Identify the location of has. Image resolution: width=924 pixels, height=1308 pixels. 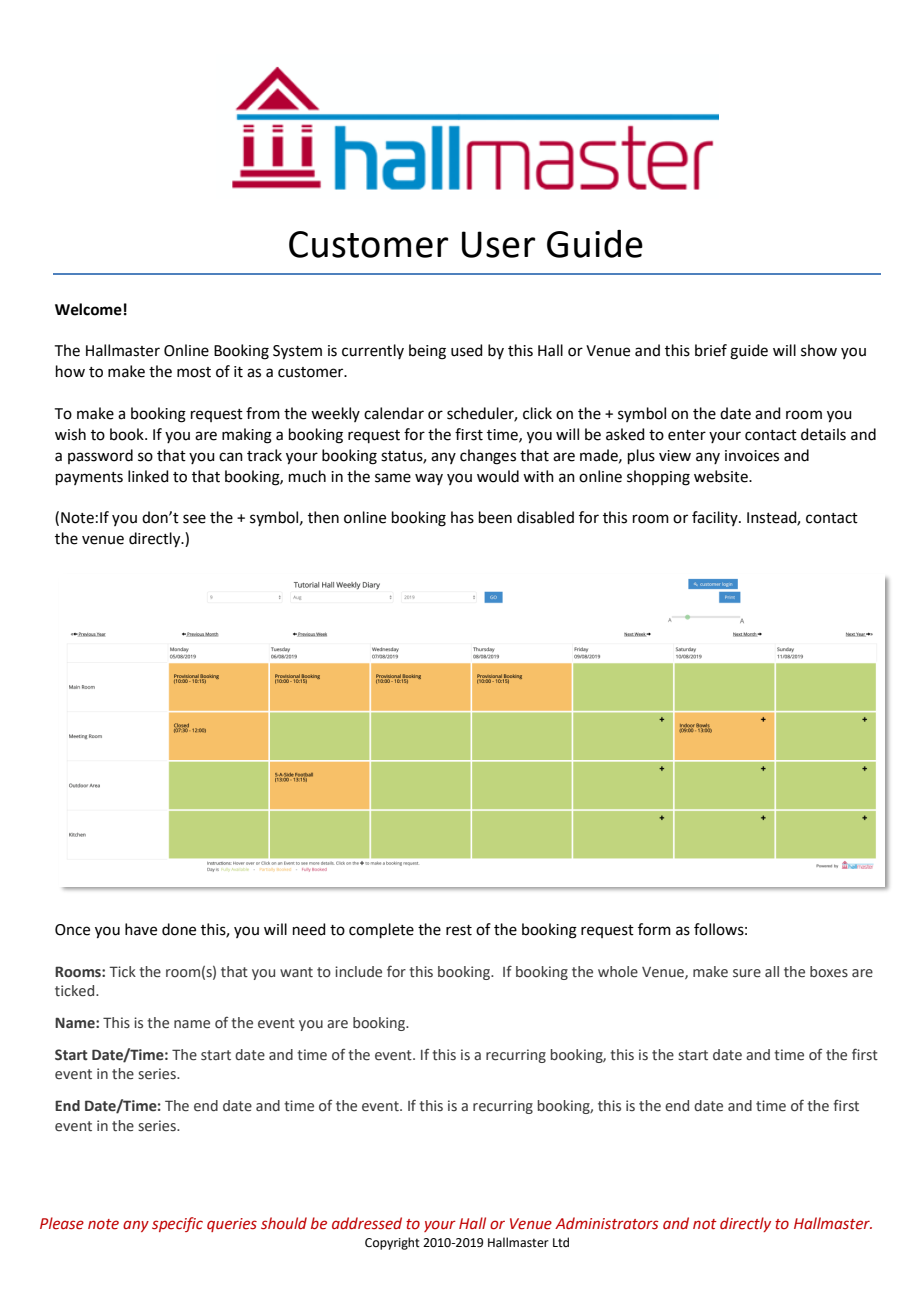
(462, 517).
